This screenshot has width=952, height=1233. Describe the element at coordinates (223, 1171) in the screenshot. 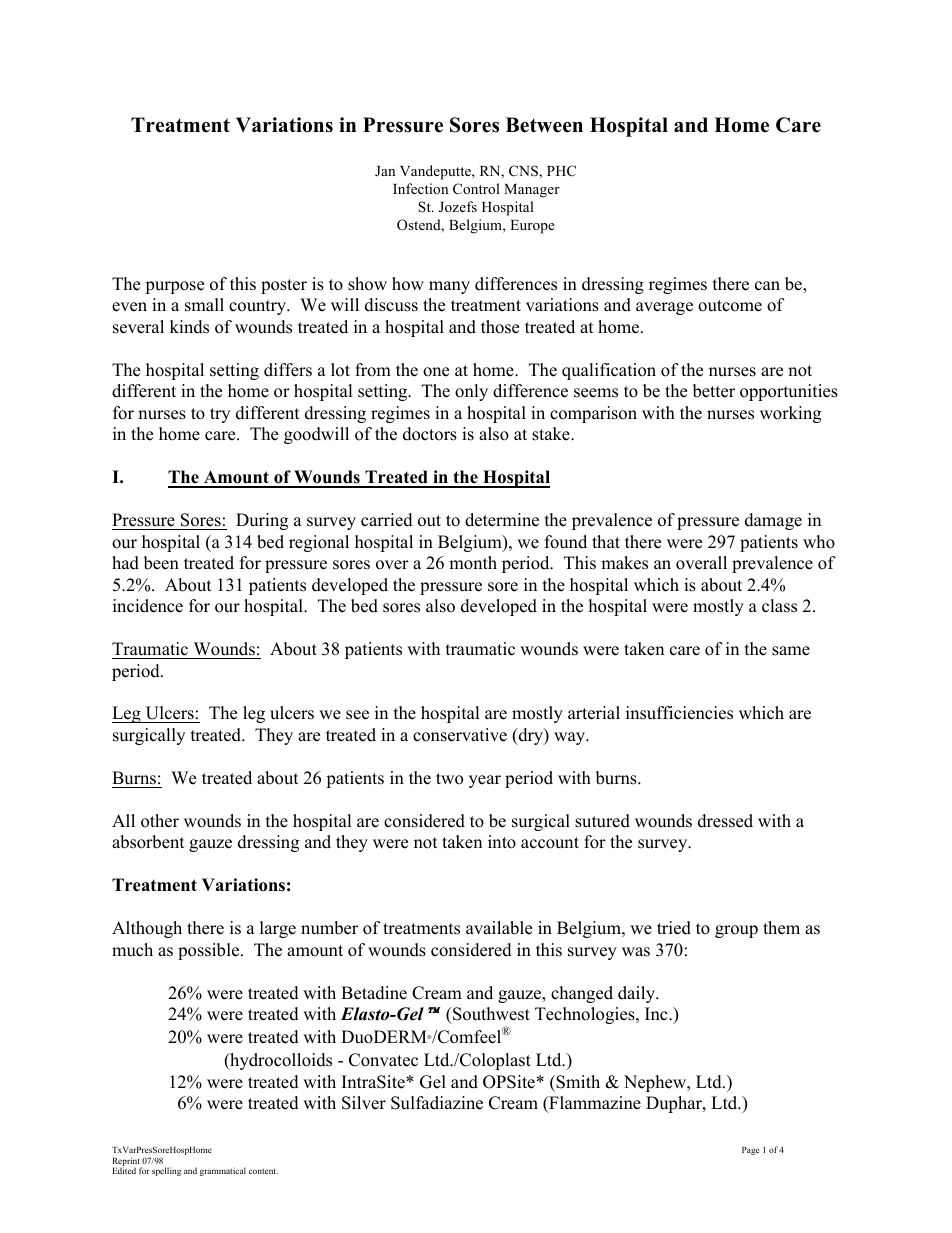

I see `grammatical` at that location.
